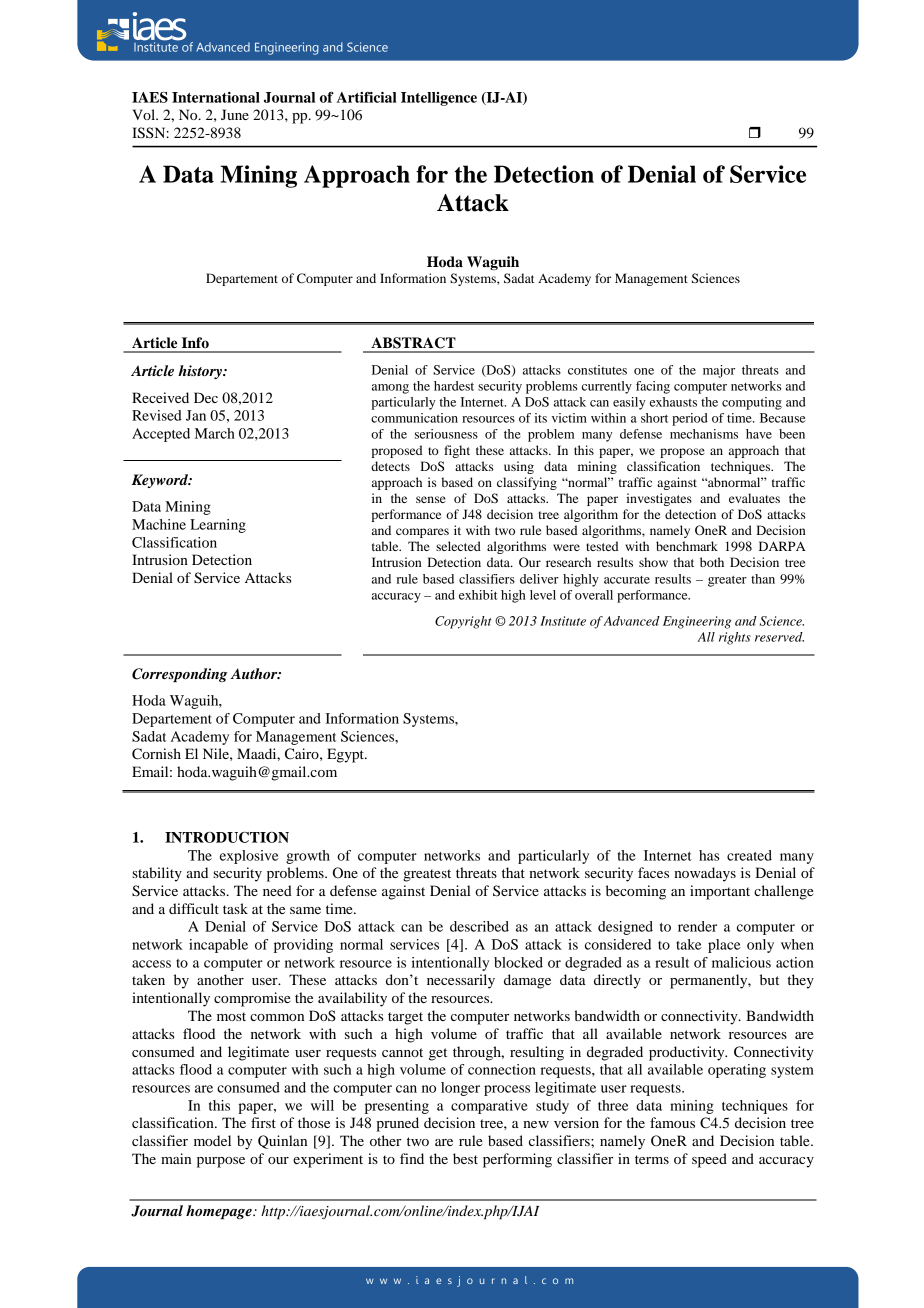 The height and width of the screenshot is (1308, 924). What do you see at coordinates (221, 1162) in the screenshot?
I see `purpose` at bounding box center [221, 1162].
